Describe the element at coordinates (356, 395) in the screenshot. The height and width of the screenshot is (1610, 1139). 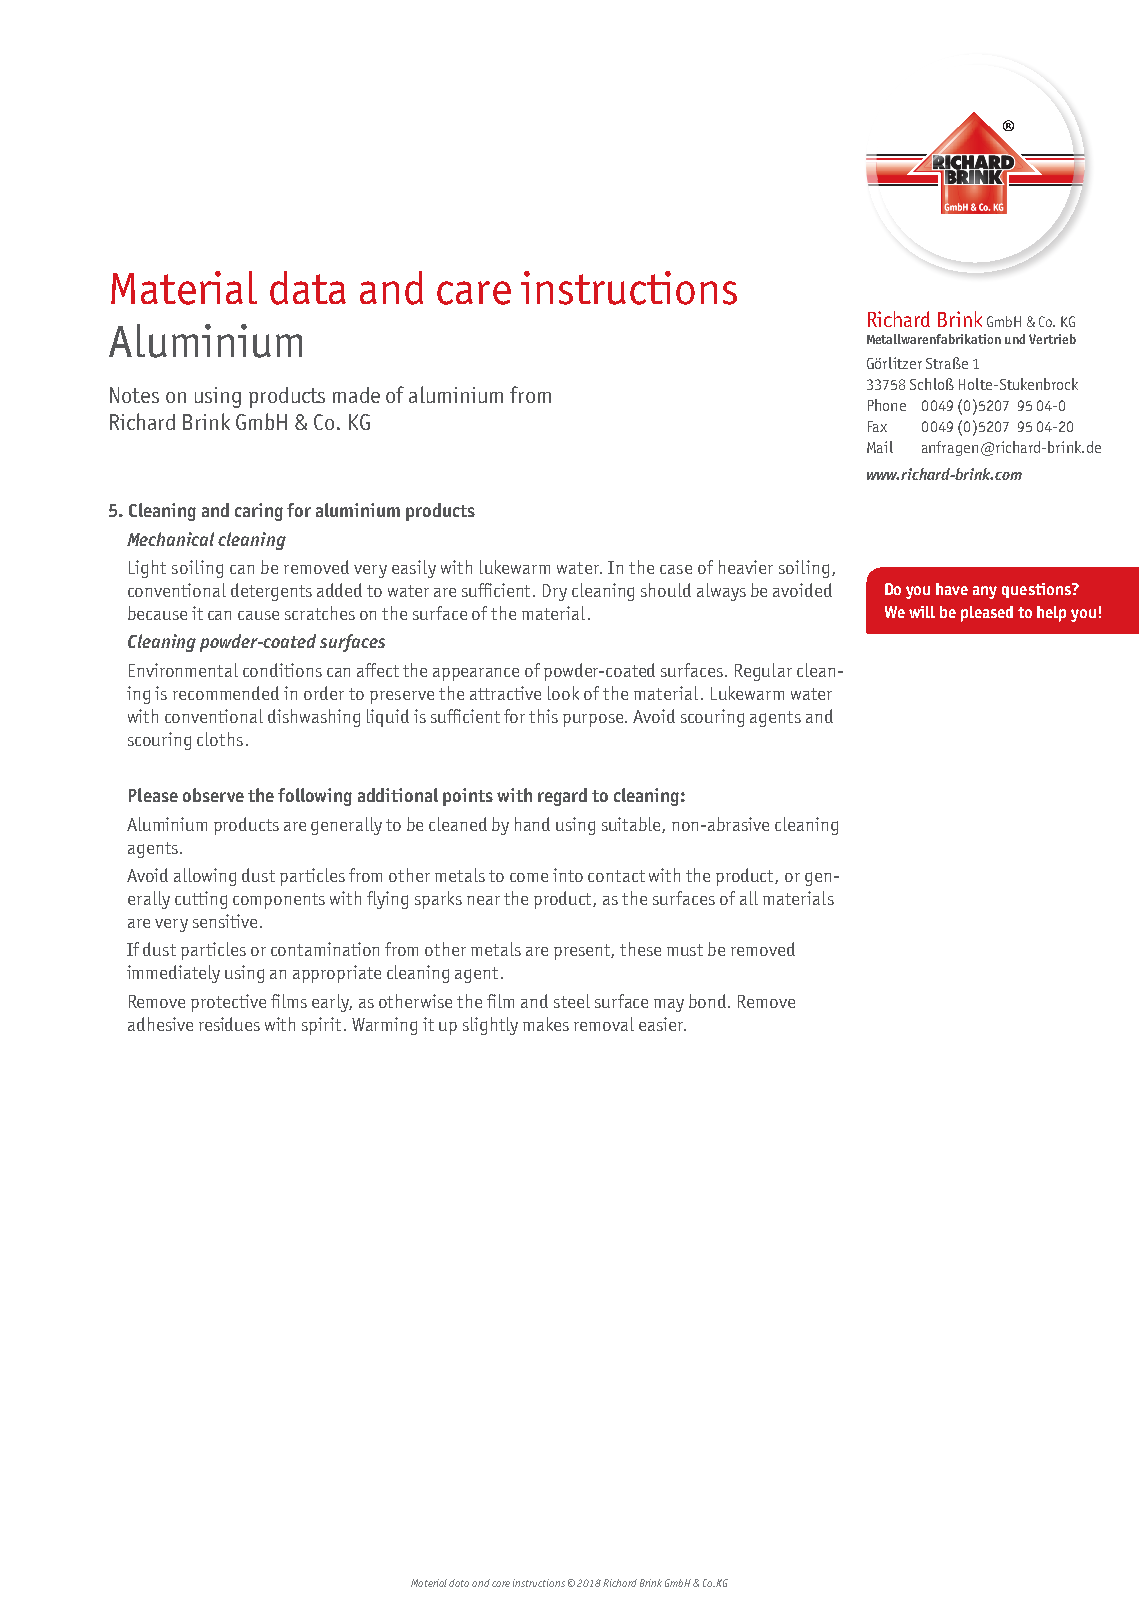
I see `made` at that location.
